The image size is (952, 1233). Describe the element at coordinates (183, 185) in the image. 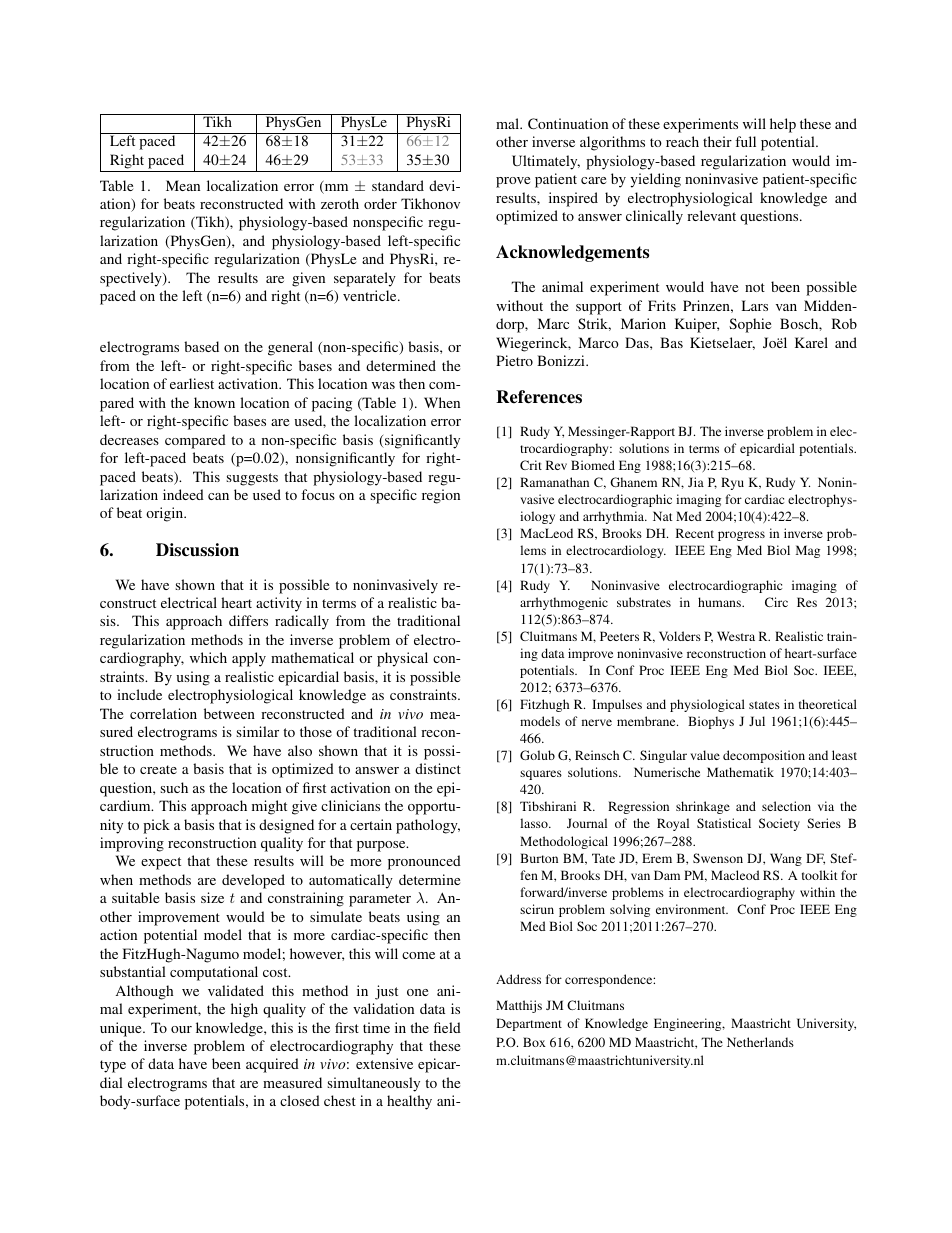

I see `Mean` at that location.
